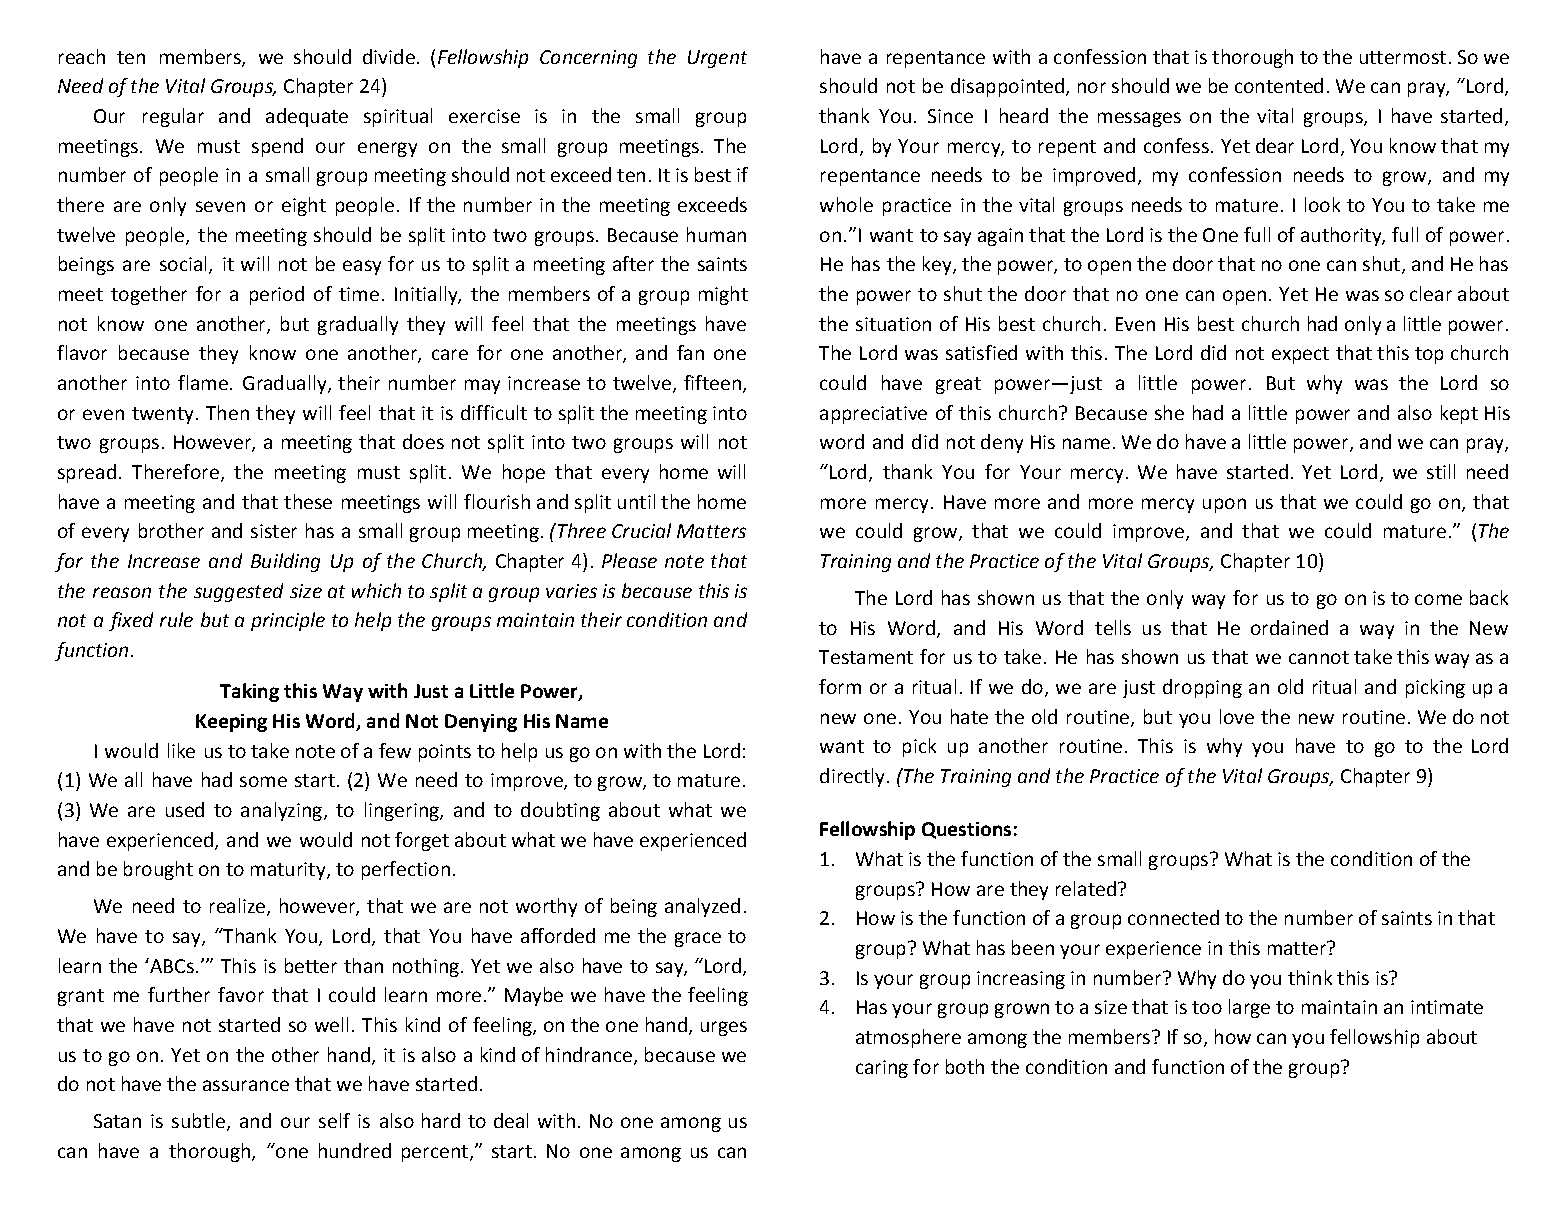  What do you see at coordinates (263, 781) in the screenshot?
I see `some` at bounding box center [263, 781].
